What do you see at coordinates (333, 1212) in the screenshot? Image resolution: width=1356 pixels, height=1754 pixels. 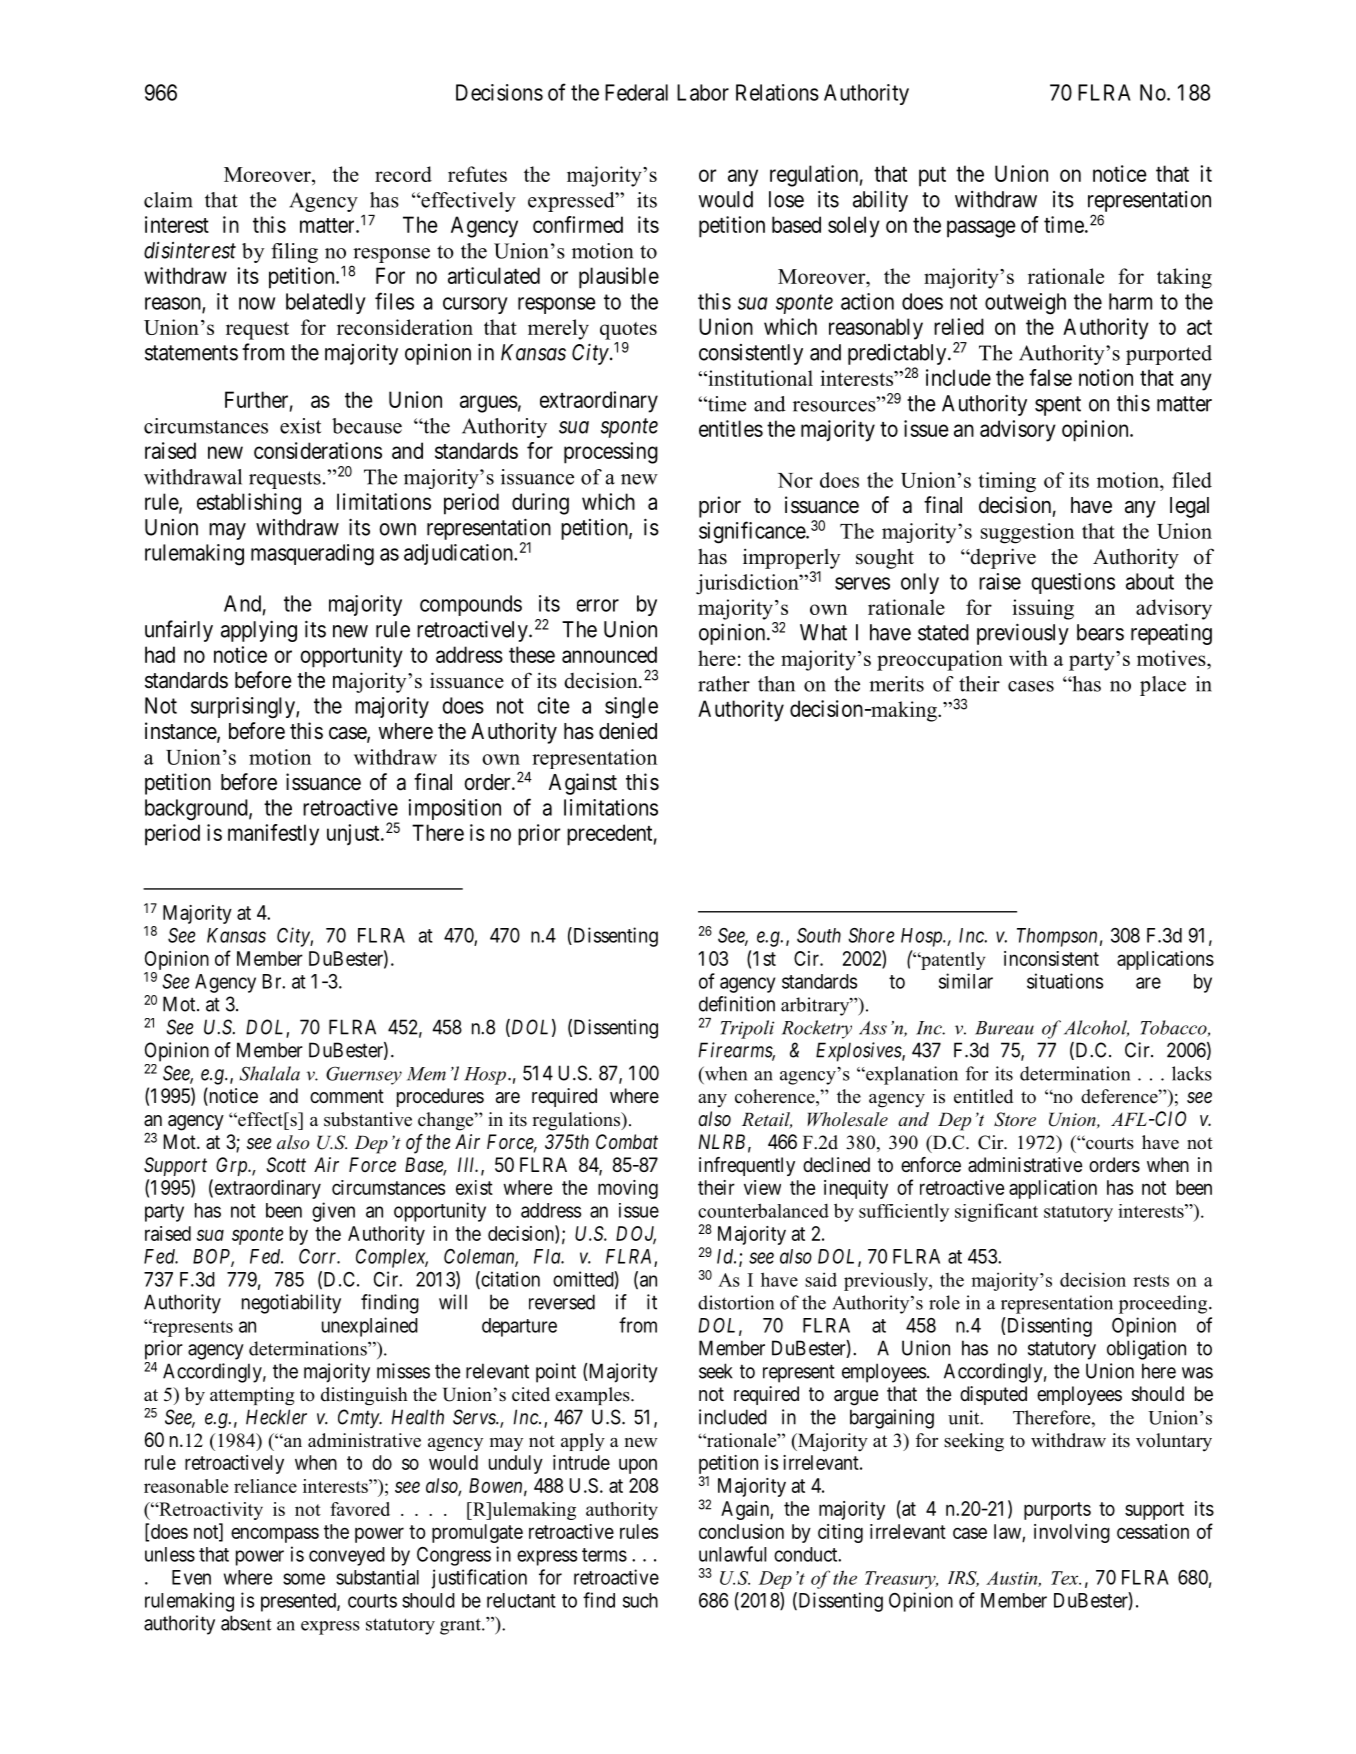 I see `given` at bounding box center [333, 1212].
